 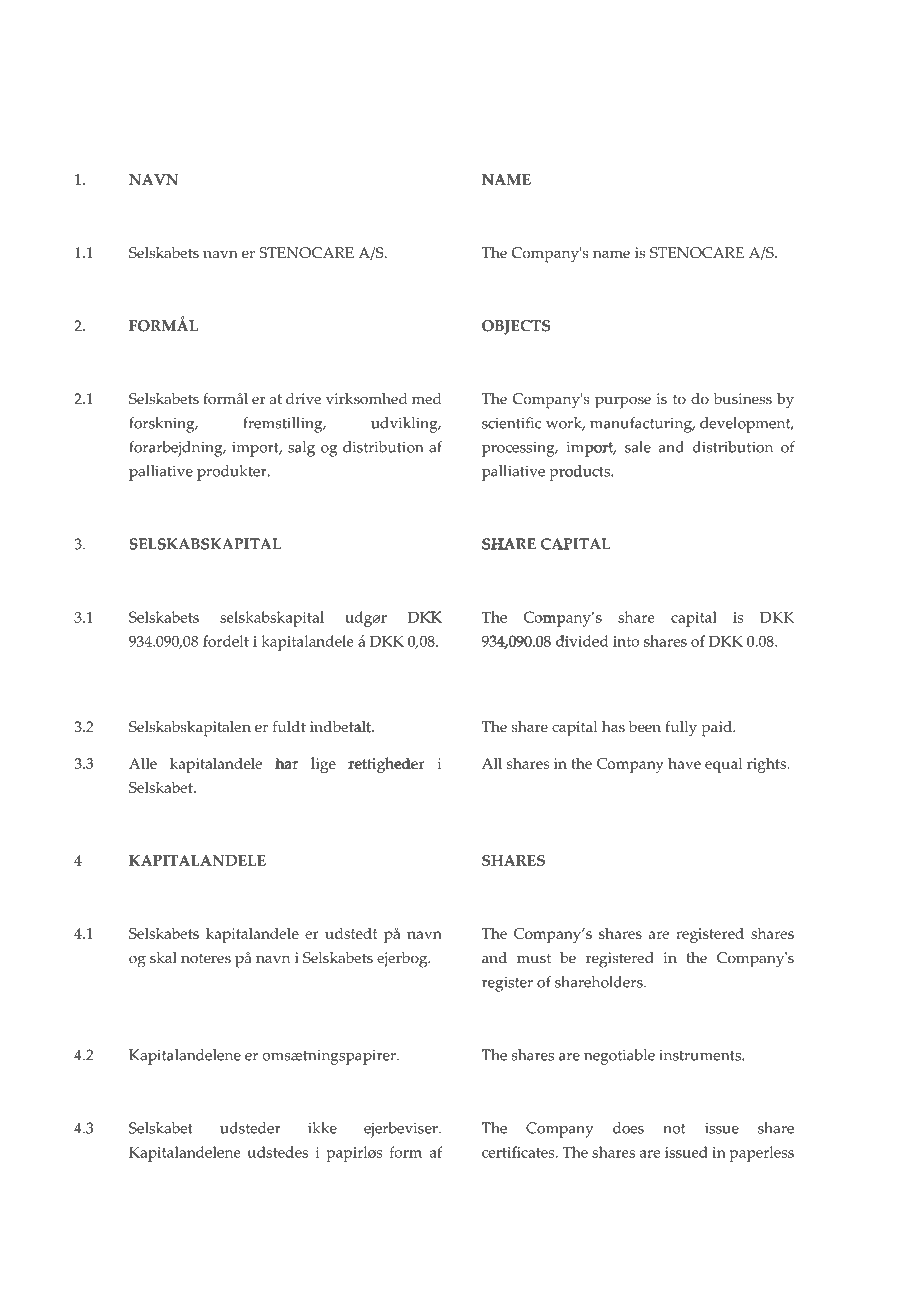 What do you see at coordinates (684, 763) in the page?
I see `have` at bounding box center [684, 763].
